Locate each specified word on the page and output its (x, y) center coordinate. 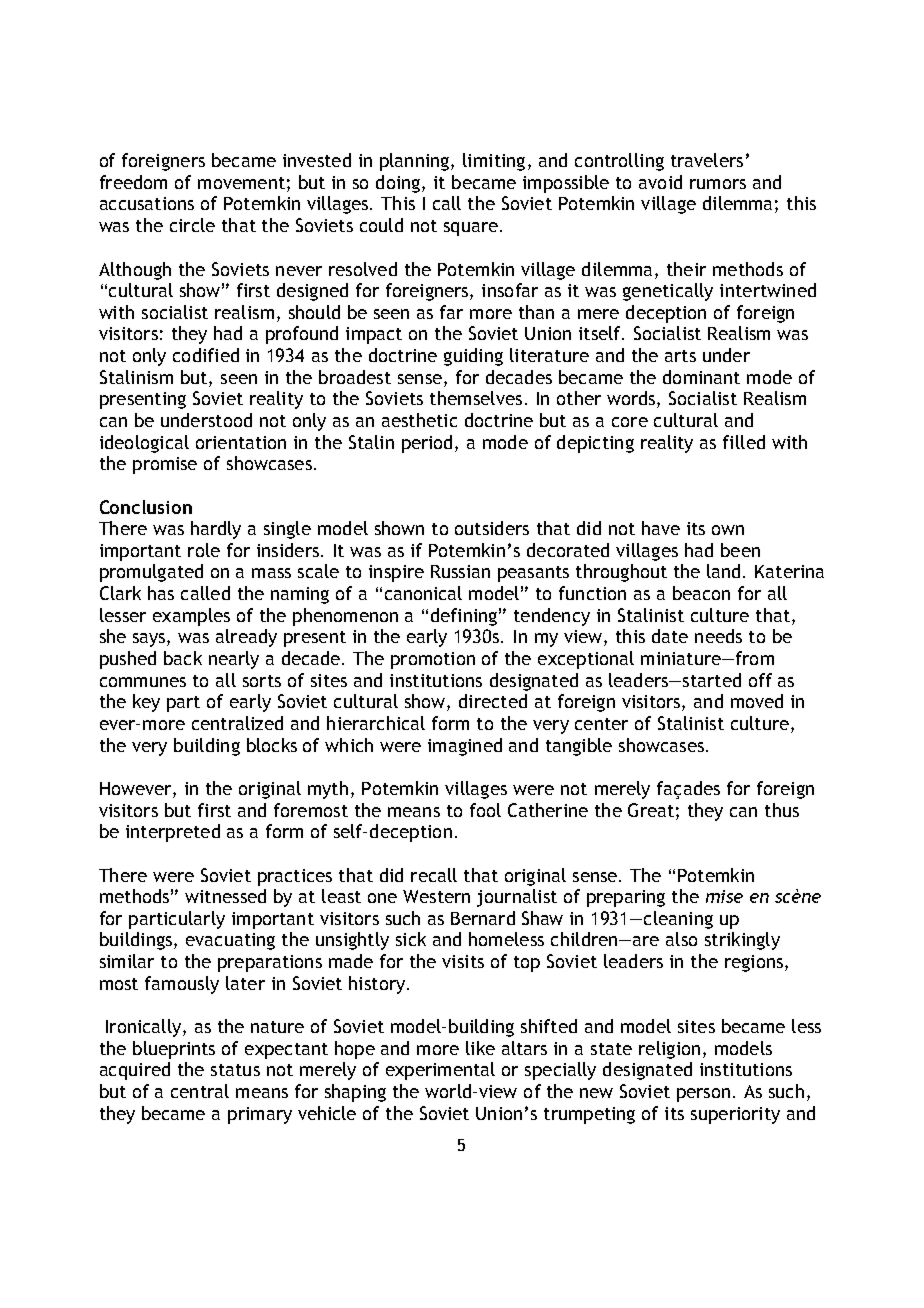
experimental (440, 1071)
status (235, 1070)
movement (241, 183)
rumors (718, 184)
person (703, 1095)
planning (416, 162)
